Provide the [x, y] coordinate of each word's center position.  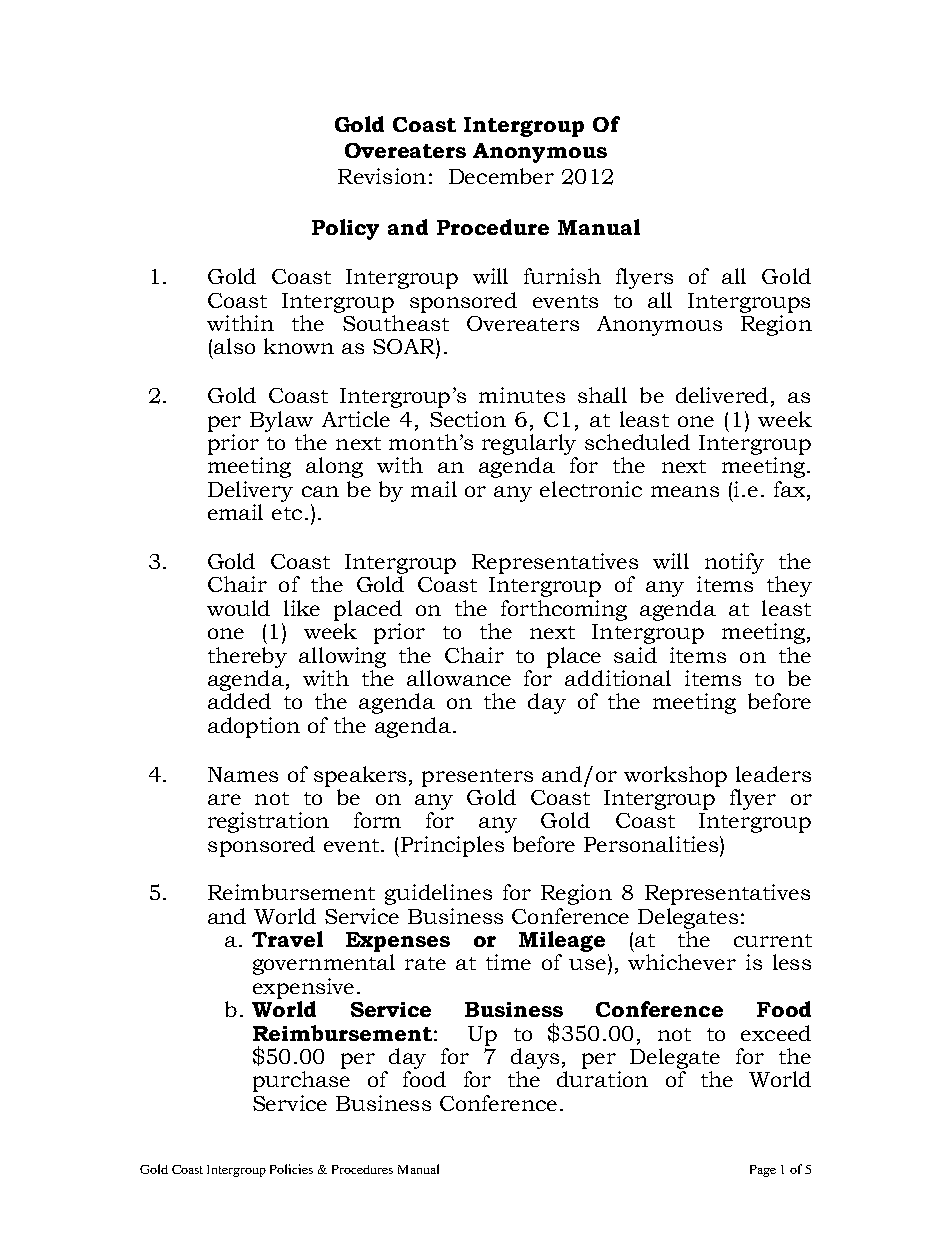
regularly [529, 444]
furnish [562, 276]
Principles [452, 846]
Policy [345, 229]
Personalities [652, 844]
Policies [291, 1169]
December [501, 176]
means [685, 491]
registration [268, 822]
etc [287, 513]
